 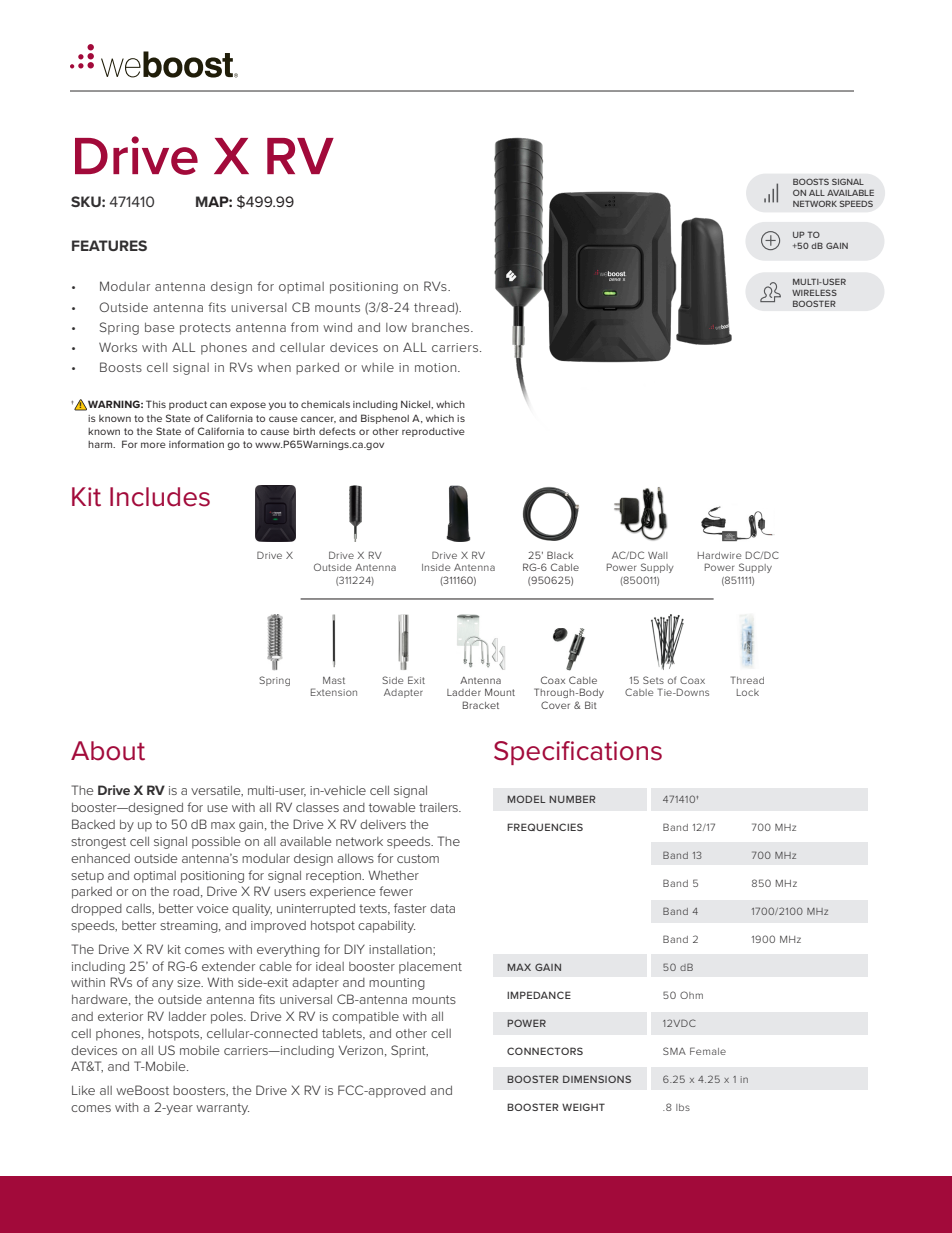 I want to click on WIRELESS, so click(x=814, y=292).
